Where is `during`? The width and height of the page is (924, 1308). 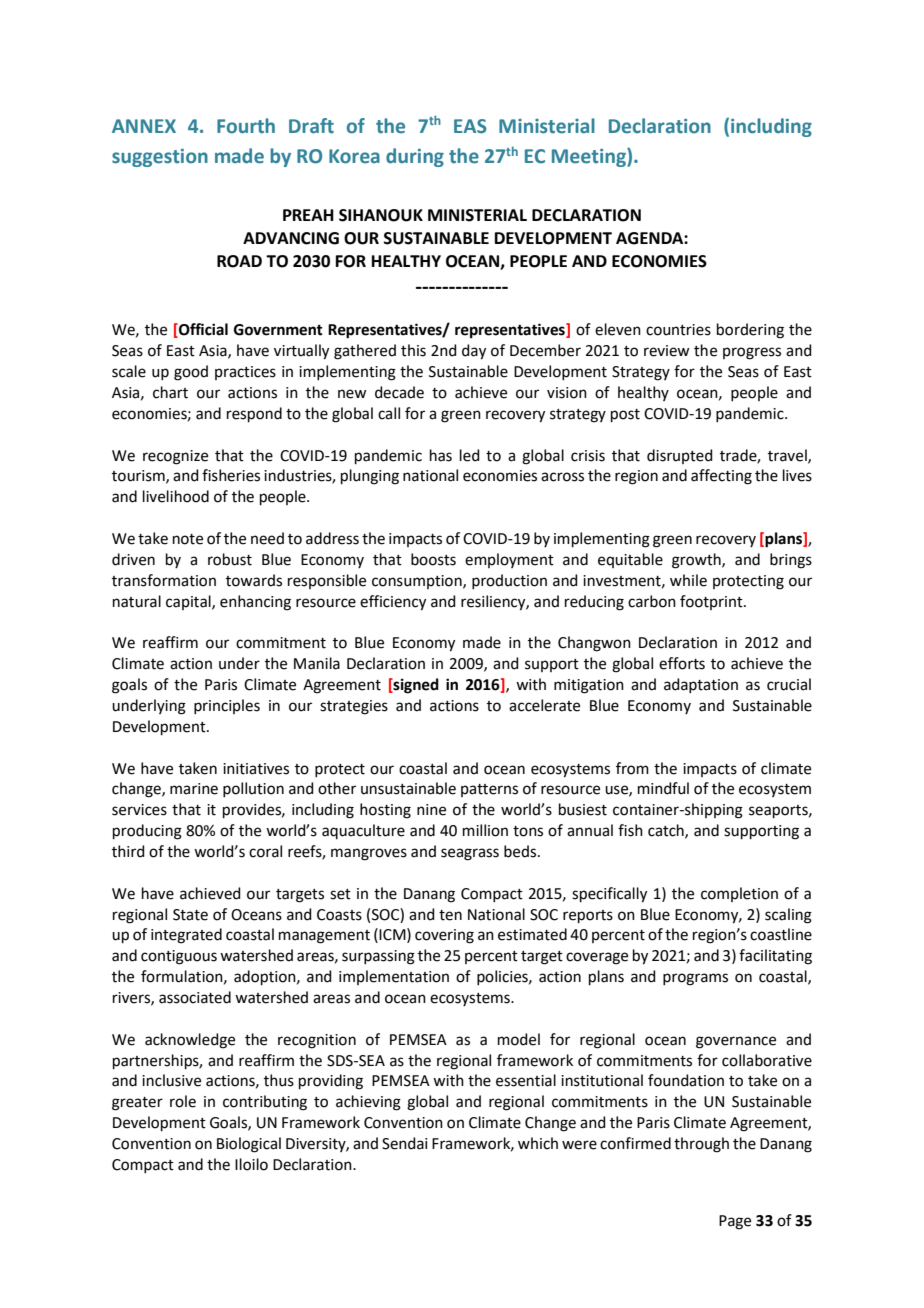 during is located at coordinates (415, 157).
